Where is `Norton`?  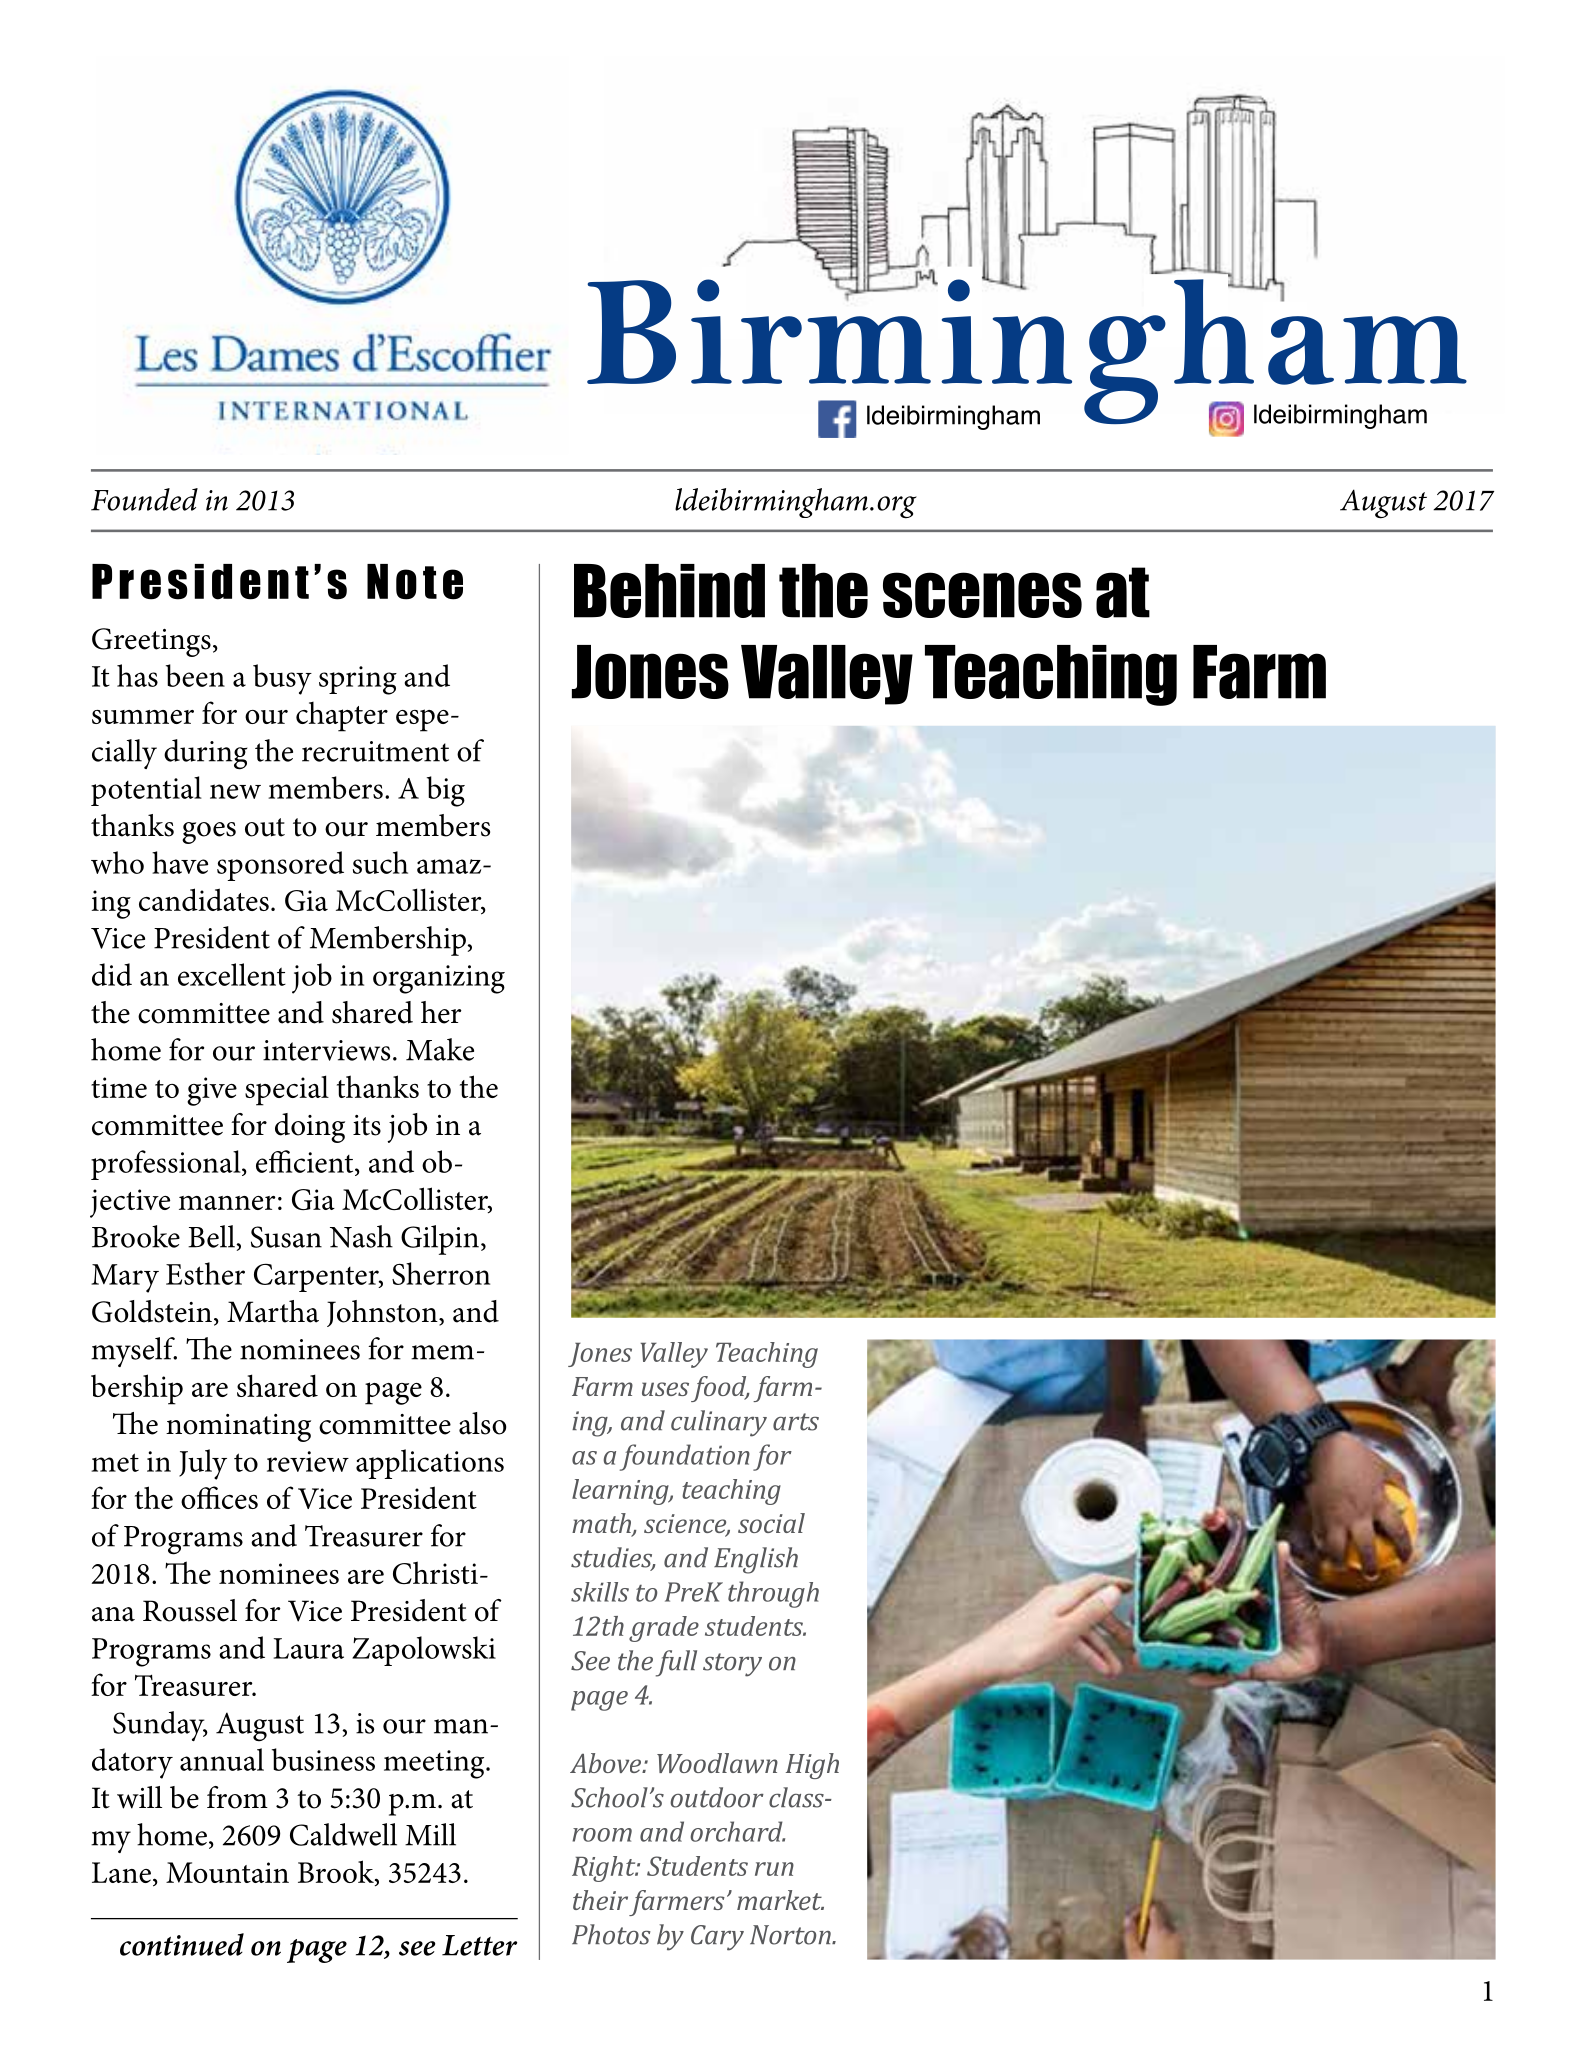 Norton is located at coordinates (791, 1935).
